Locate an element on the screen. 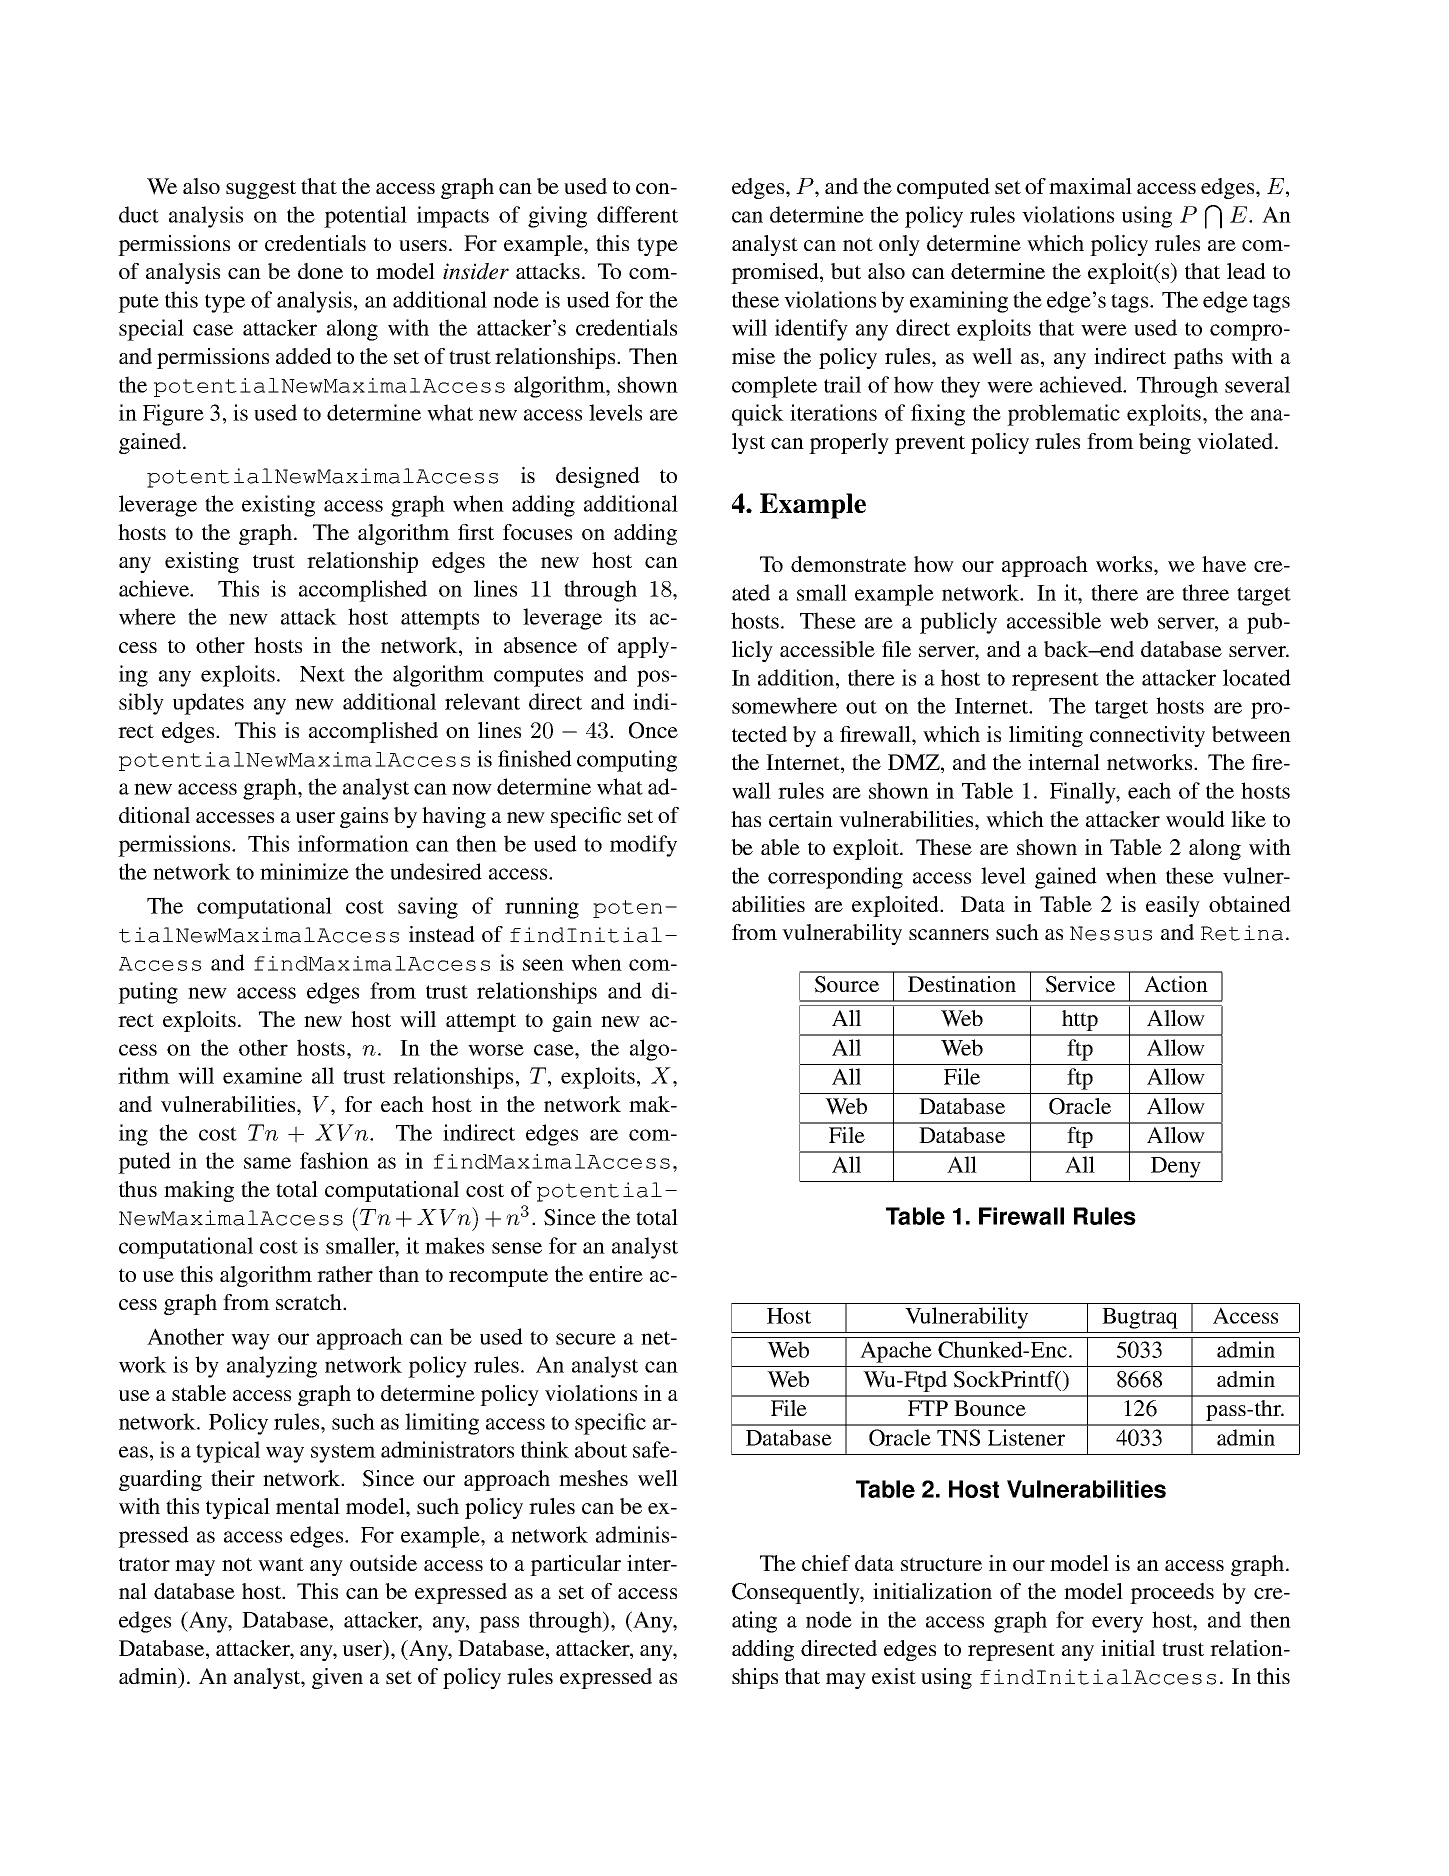  lead is located at coordinates (1246, 271).
